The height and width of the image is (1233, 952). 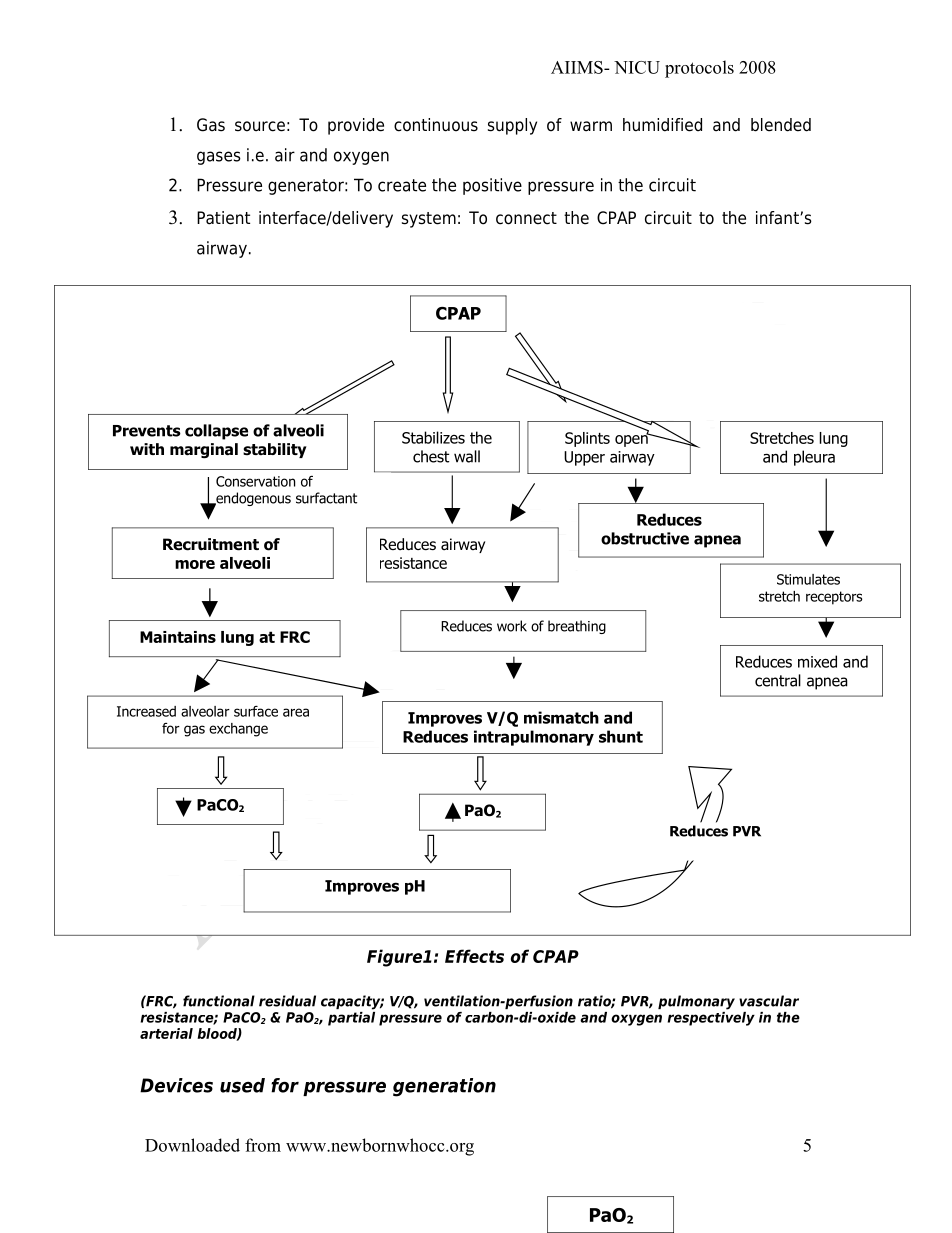 I want to click on Maintains, so click(x=178, y=637).
